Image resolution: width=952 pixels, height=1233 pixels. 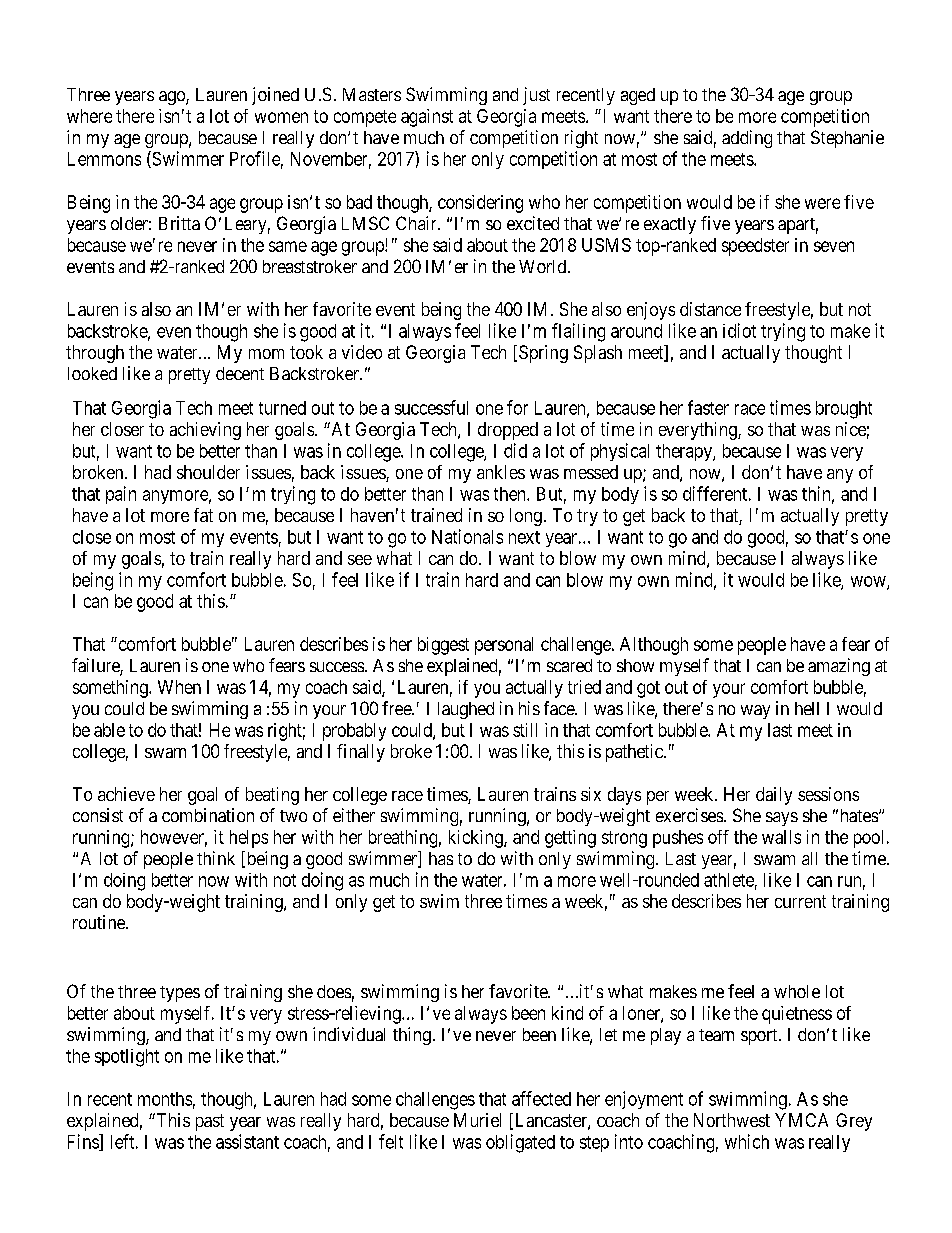 I want to click on amazing, so click(x=839, y=667).
